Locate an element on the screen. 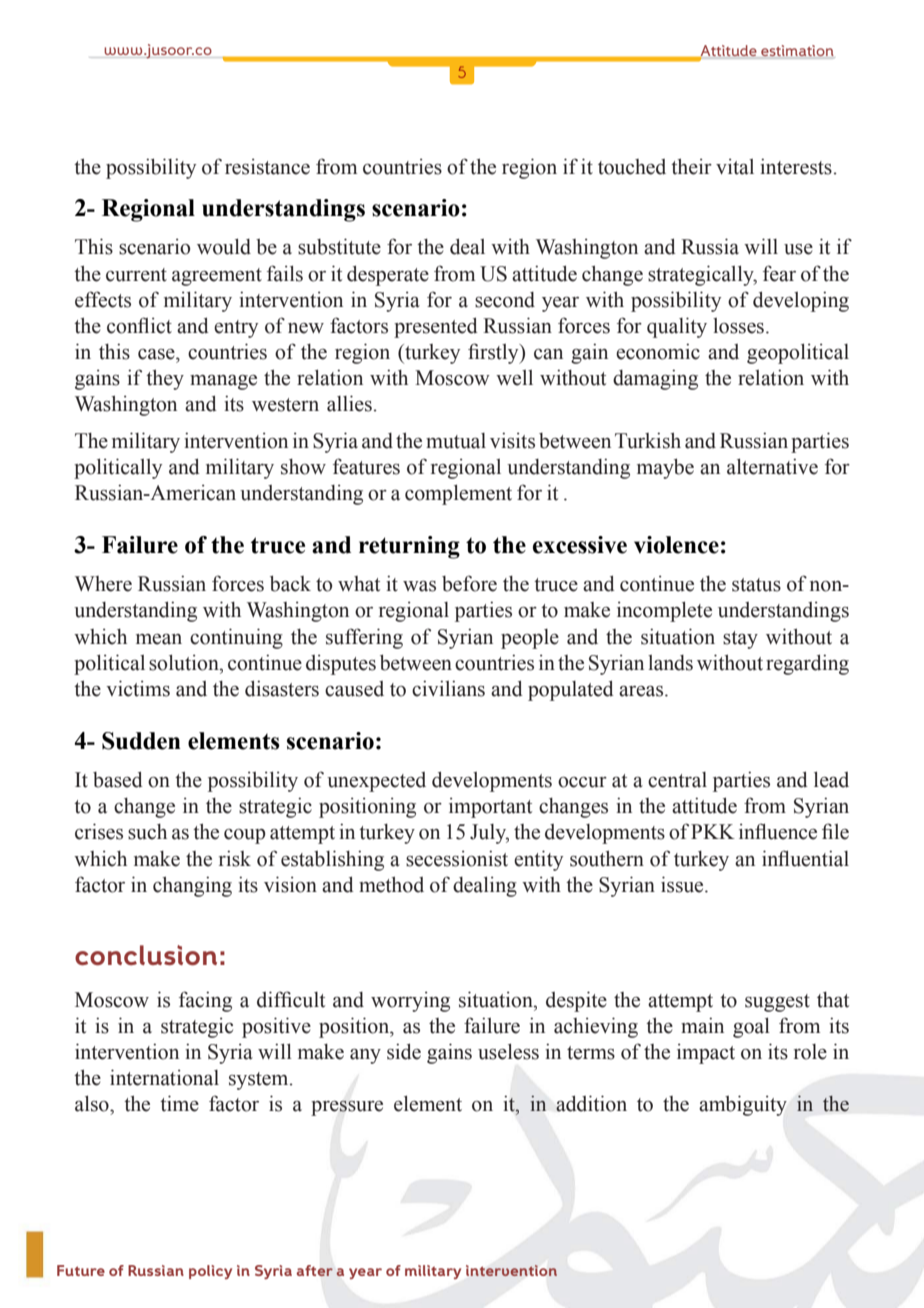 The width and height of the screenshot is (924, 1308). such is located at coordinates (147, 832).
